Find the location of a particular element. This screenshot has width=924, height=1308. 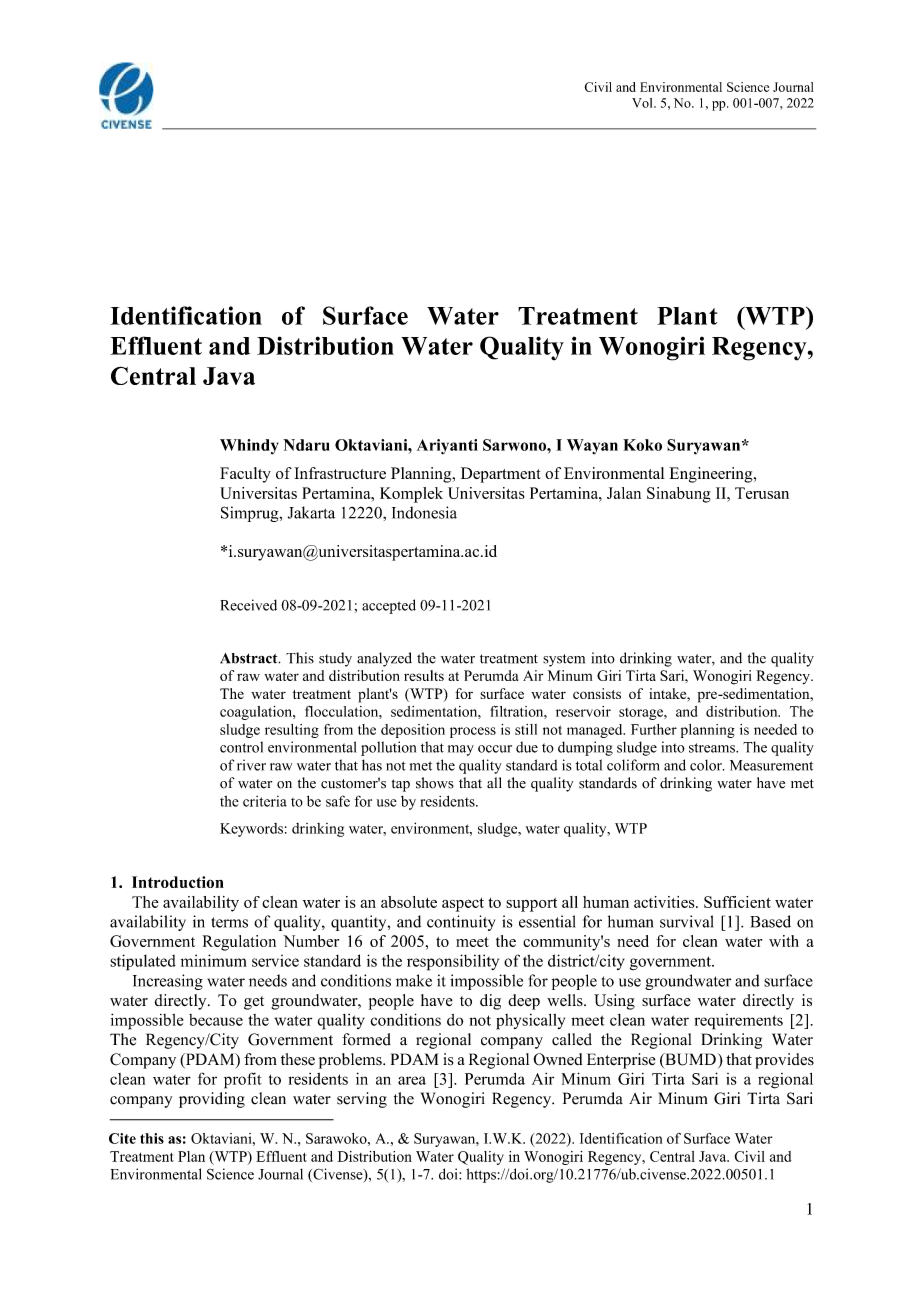

Jalan is located at coordinates (624, 493).
